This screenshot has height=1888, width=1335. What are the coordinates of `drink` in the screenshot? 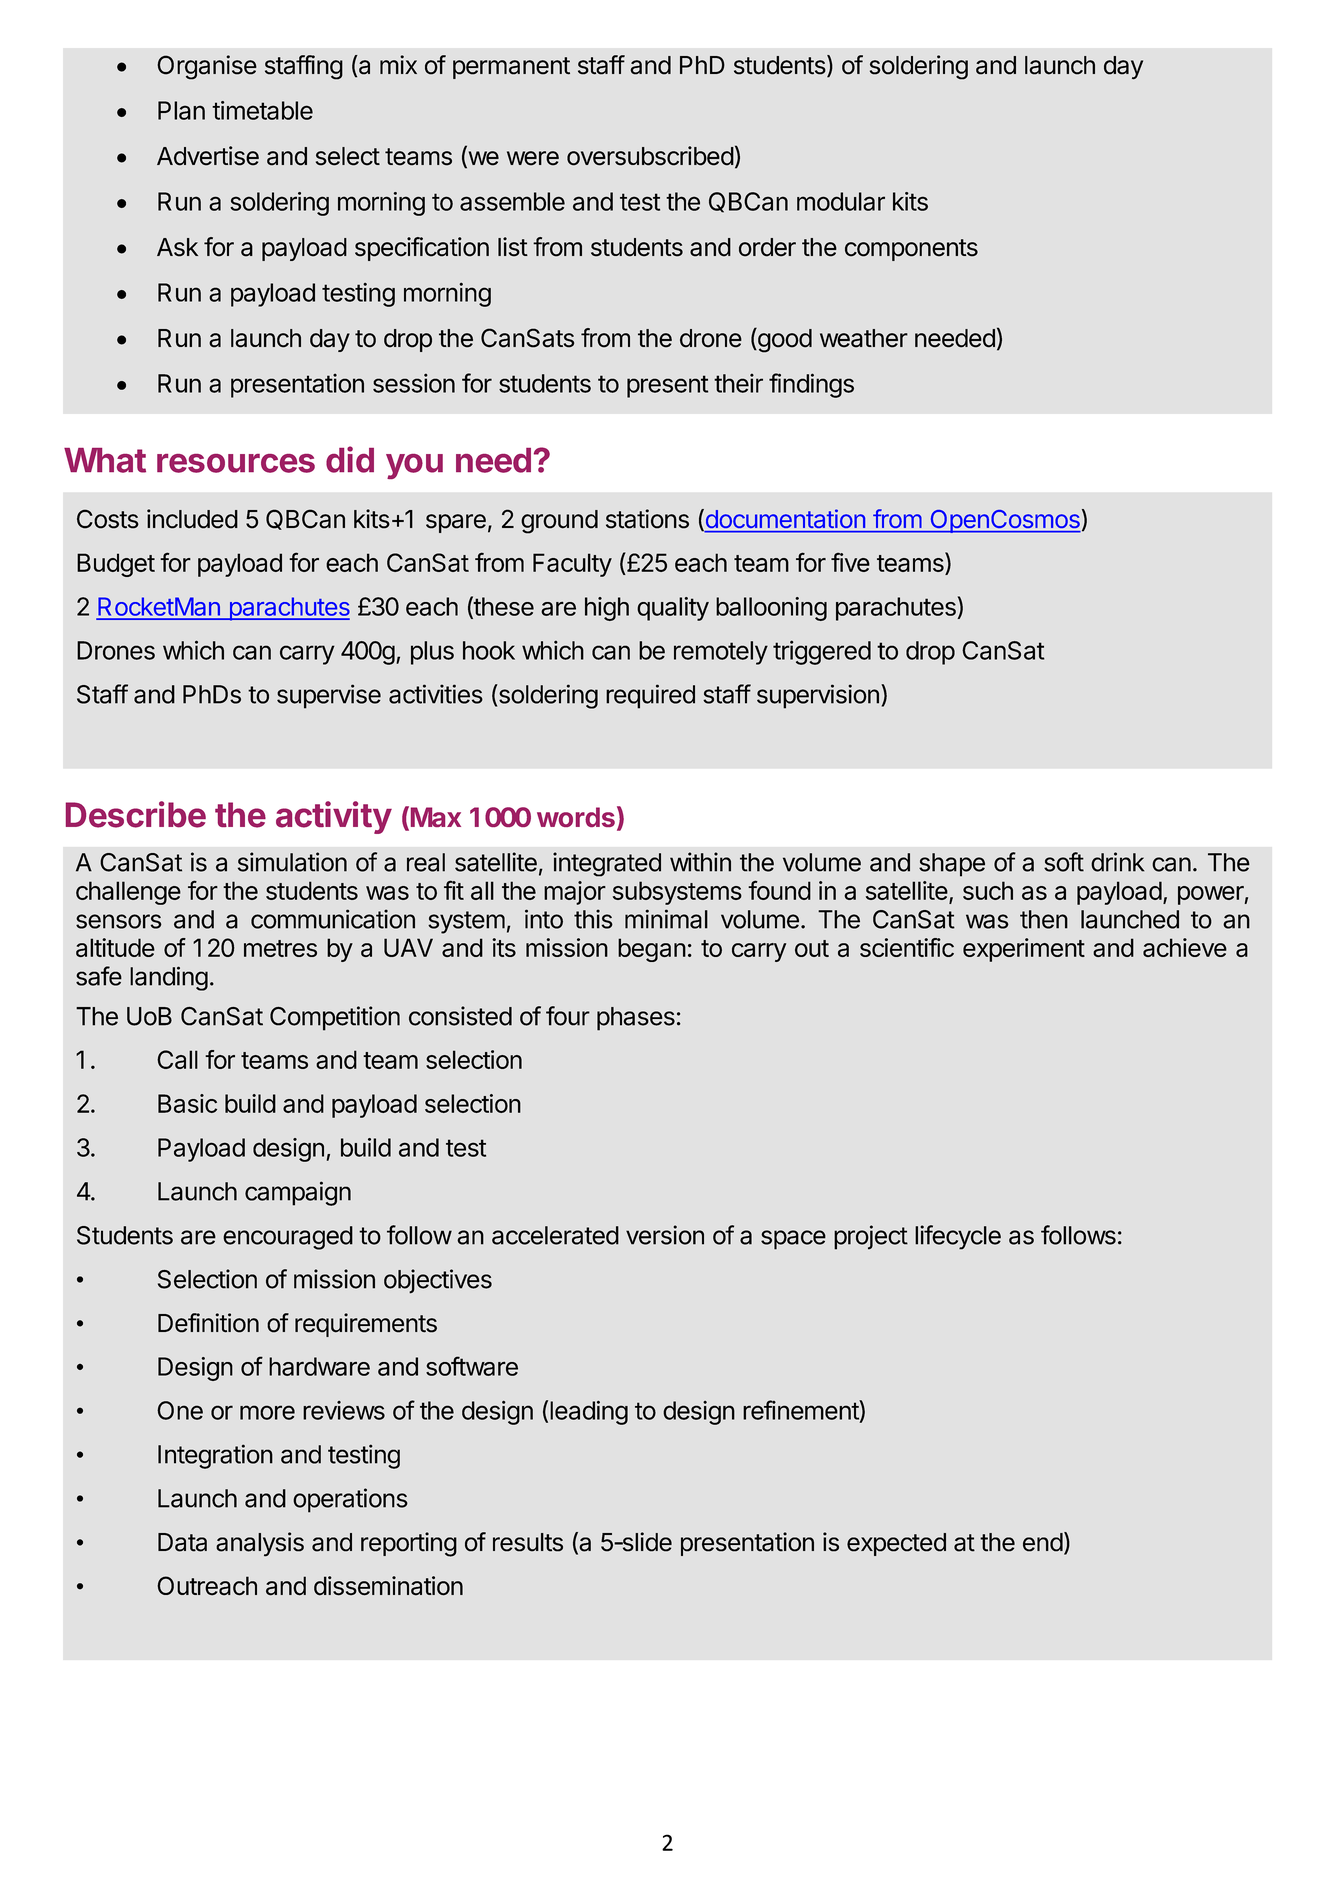 It's located at (1117, 862).
